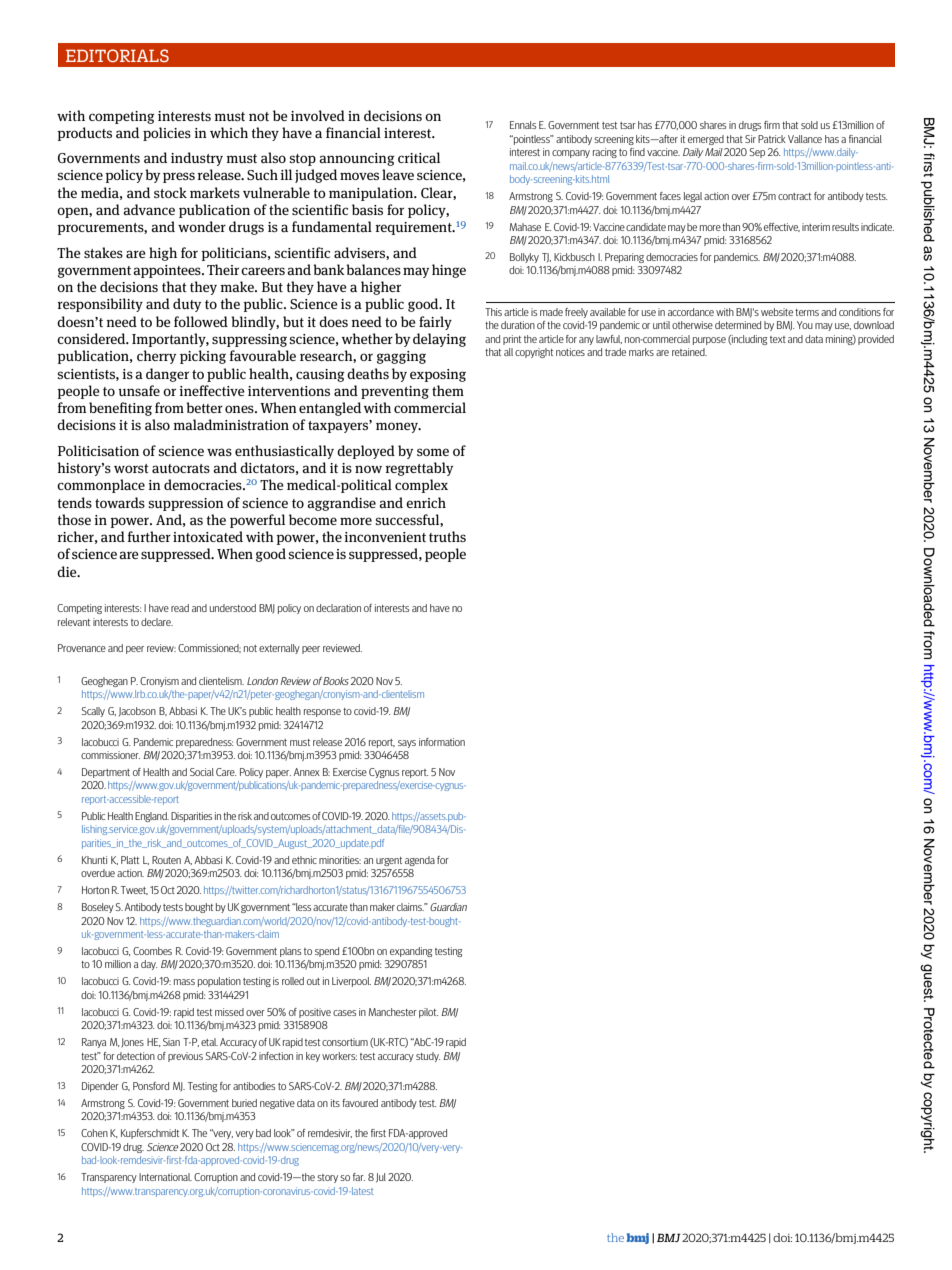 The image size is (952, 1270). I want to click on Jul, so click(381, 1178).
